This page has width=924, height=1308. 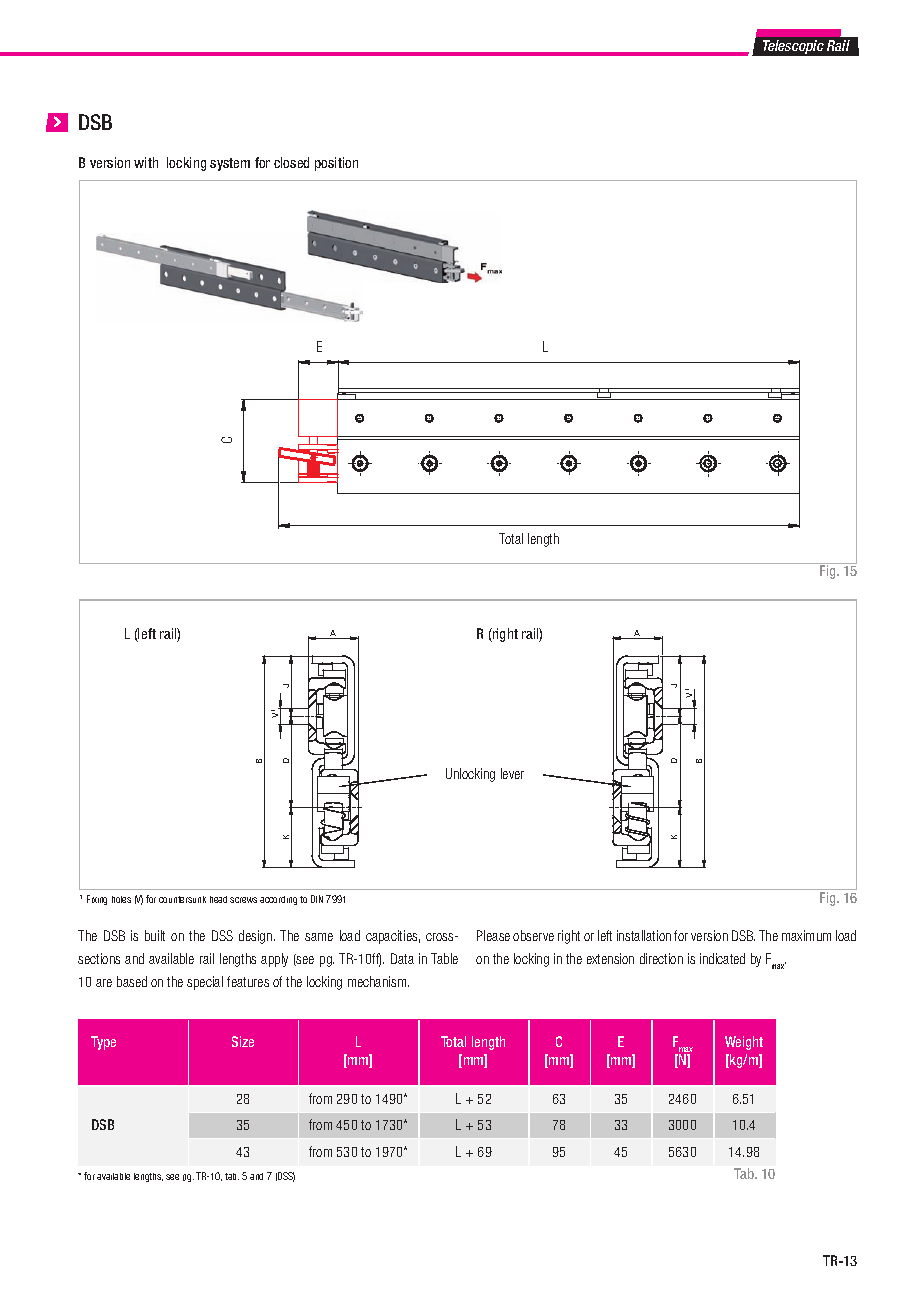 What do you see at coordinates (644, 935) in the page?
I see `installation` at bounding box center [644, 935].
